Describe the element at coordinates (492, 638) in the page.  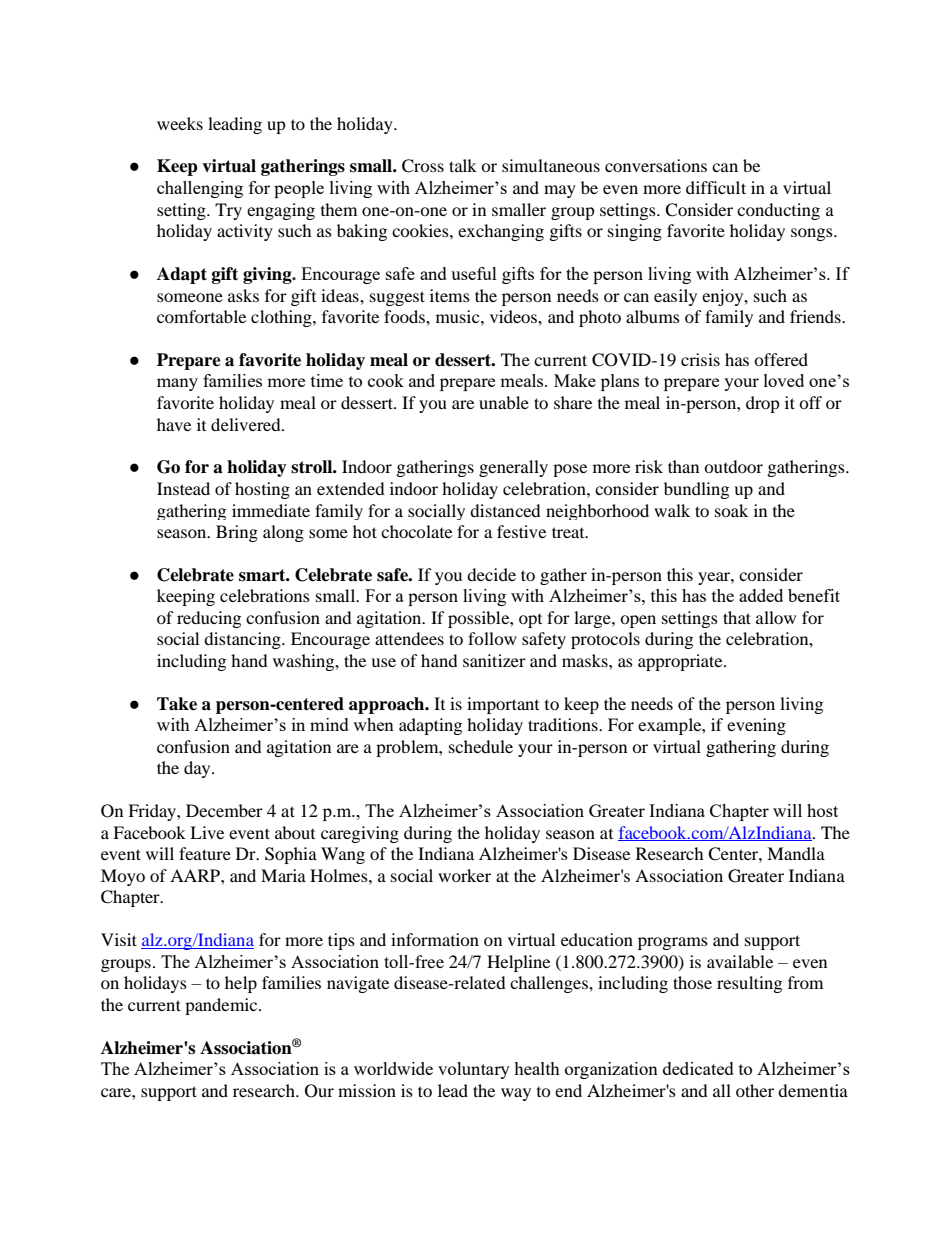
I see `follow` at that location.
